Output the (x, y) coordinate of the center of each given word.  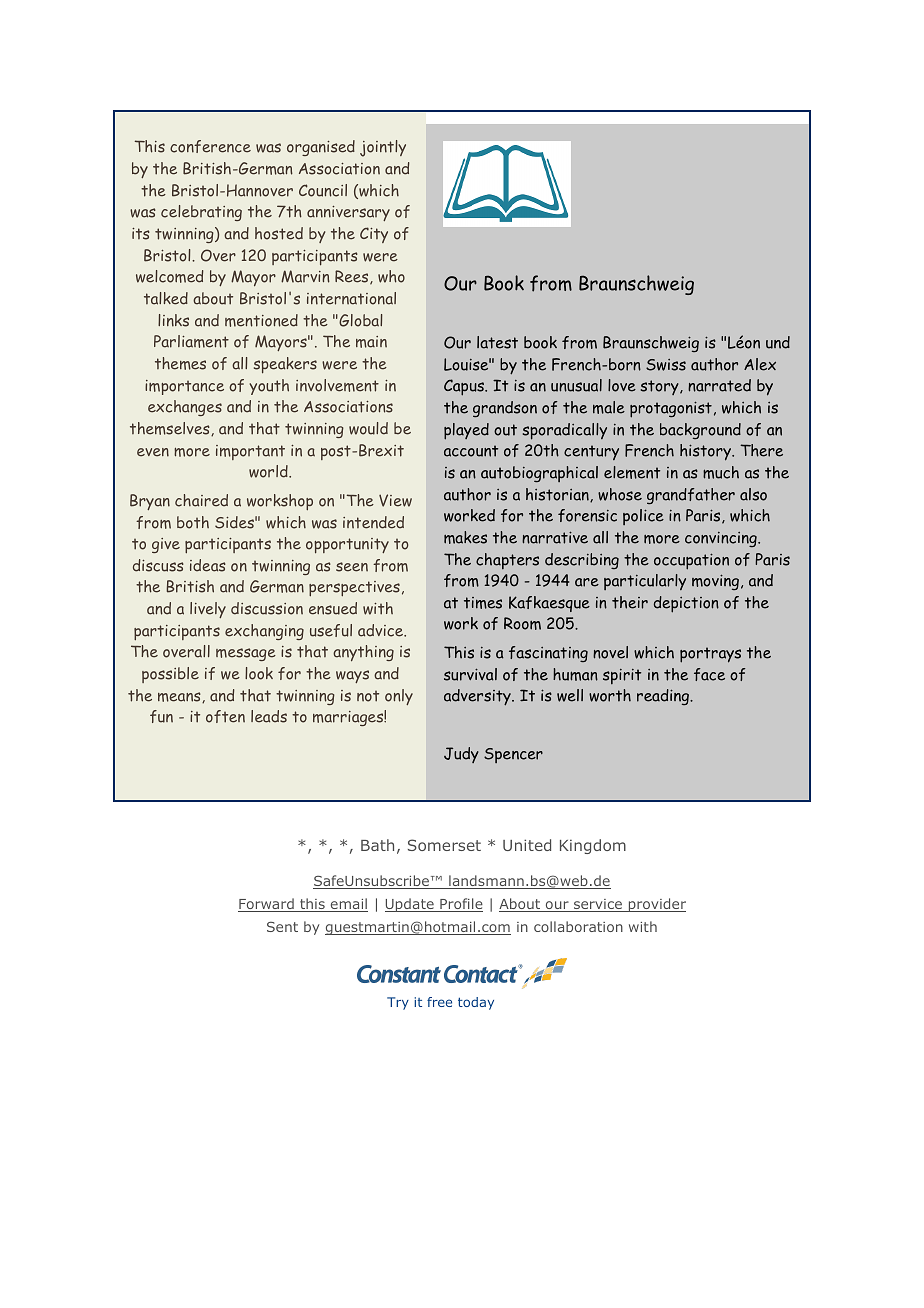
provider (656, 905)
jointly (383, 148)
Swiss (666, 365)
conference (210, 146)
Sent (282, 926)
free (439, 1002)
